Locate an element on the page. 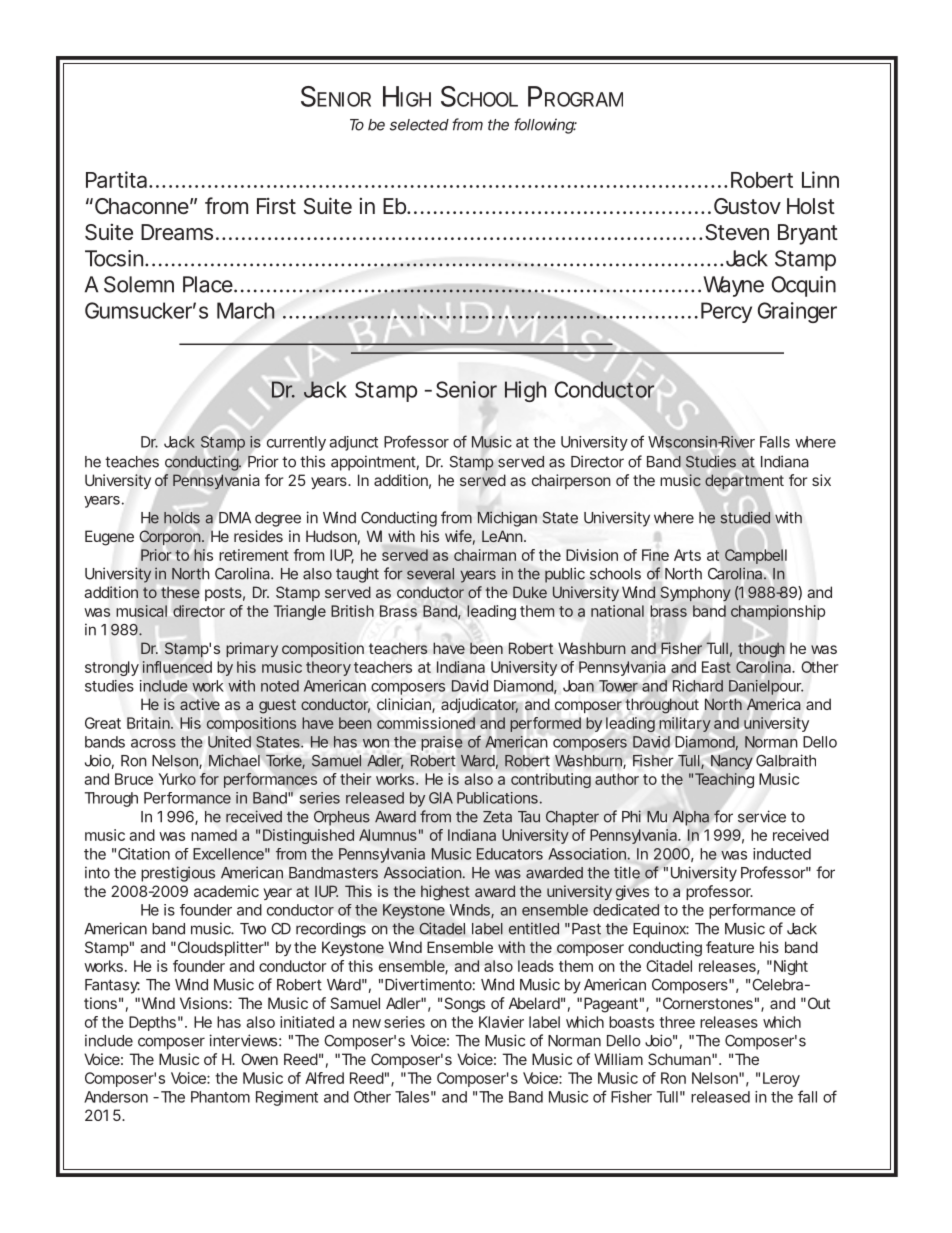 The width and height of the page is (952, 1233). Educators is located at coordinates (510, 854).
